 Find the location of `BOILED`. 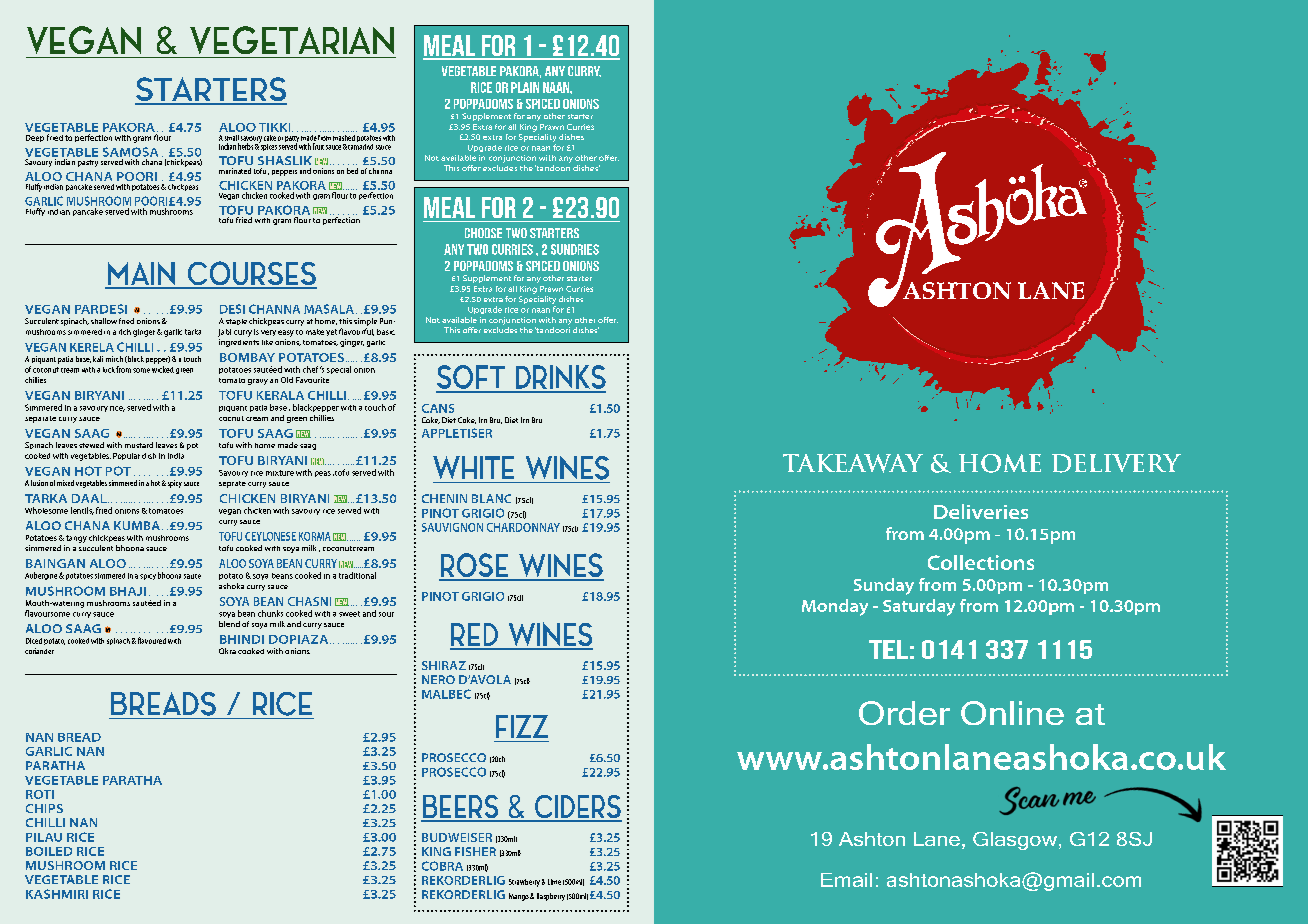

BOILED is located at coordinates (49, 851).
